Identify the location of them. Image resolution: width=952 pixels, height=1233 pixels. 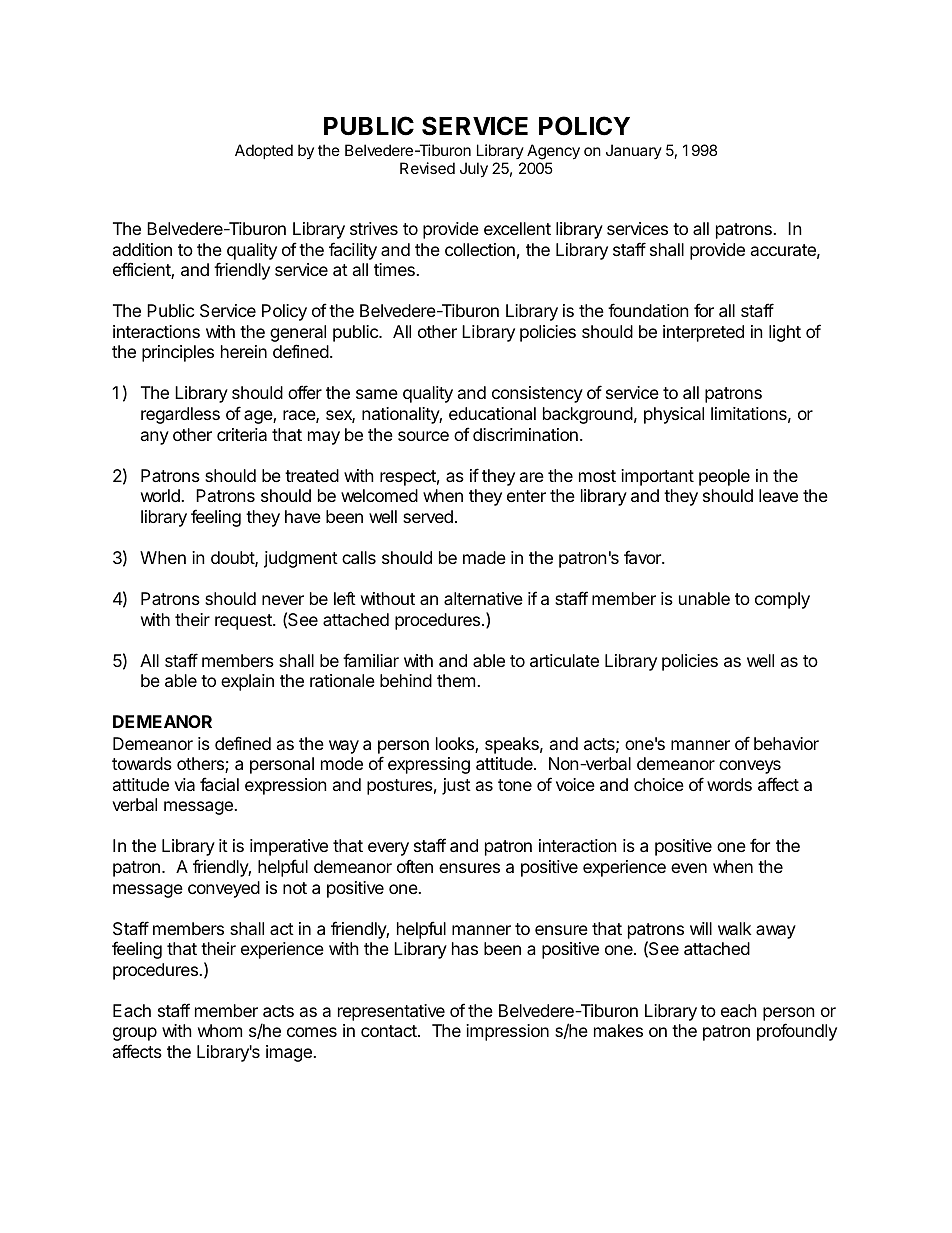
(456, 680).
